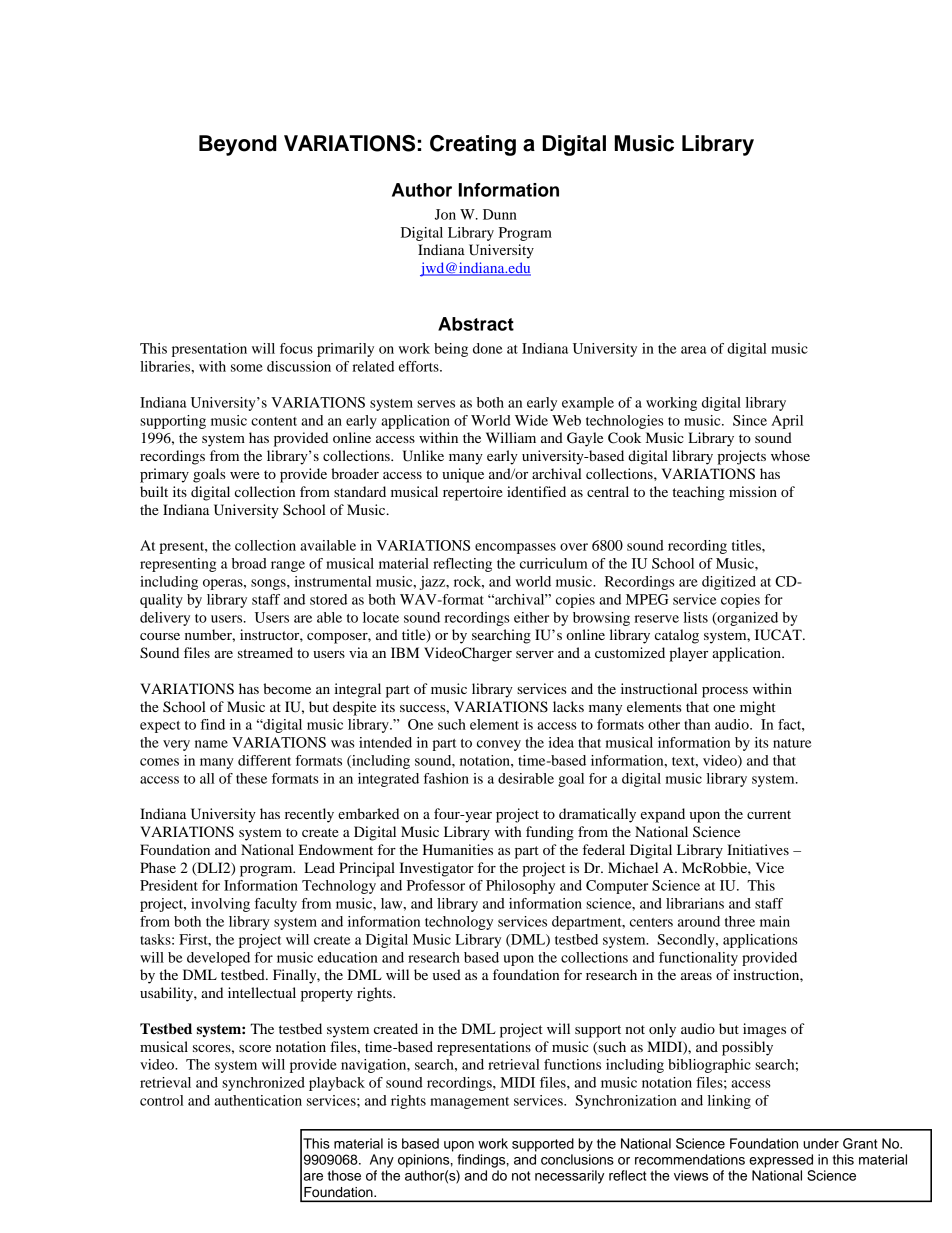  Describe the element at coordinates (531, 617) in the screenshot. I see `either` at that location.
